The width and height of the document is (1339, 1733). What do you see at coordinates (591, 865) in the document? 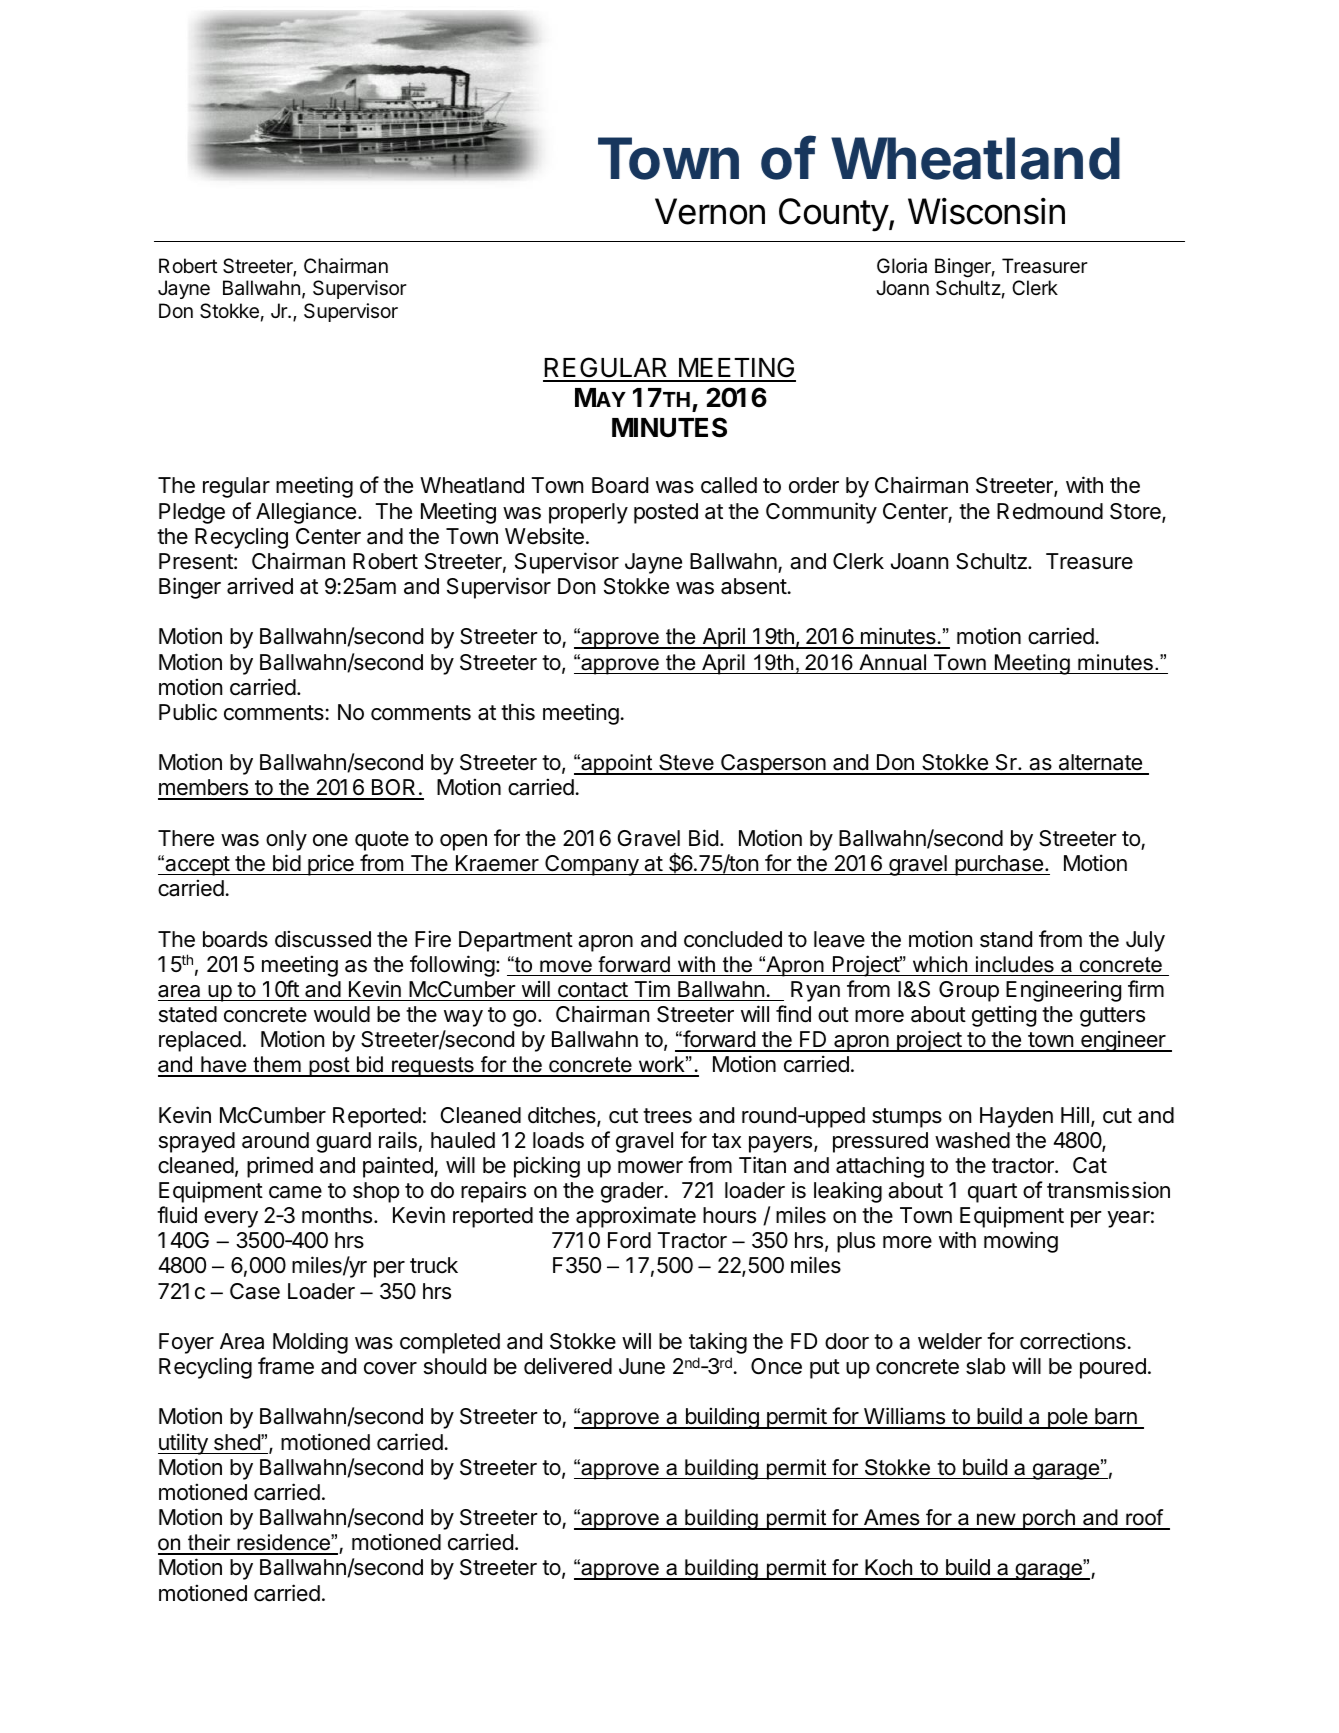
I see `Company` at bounding box center [591, 865].
